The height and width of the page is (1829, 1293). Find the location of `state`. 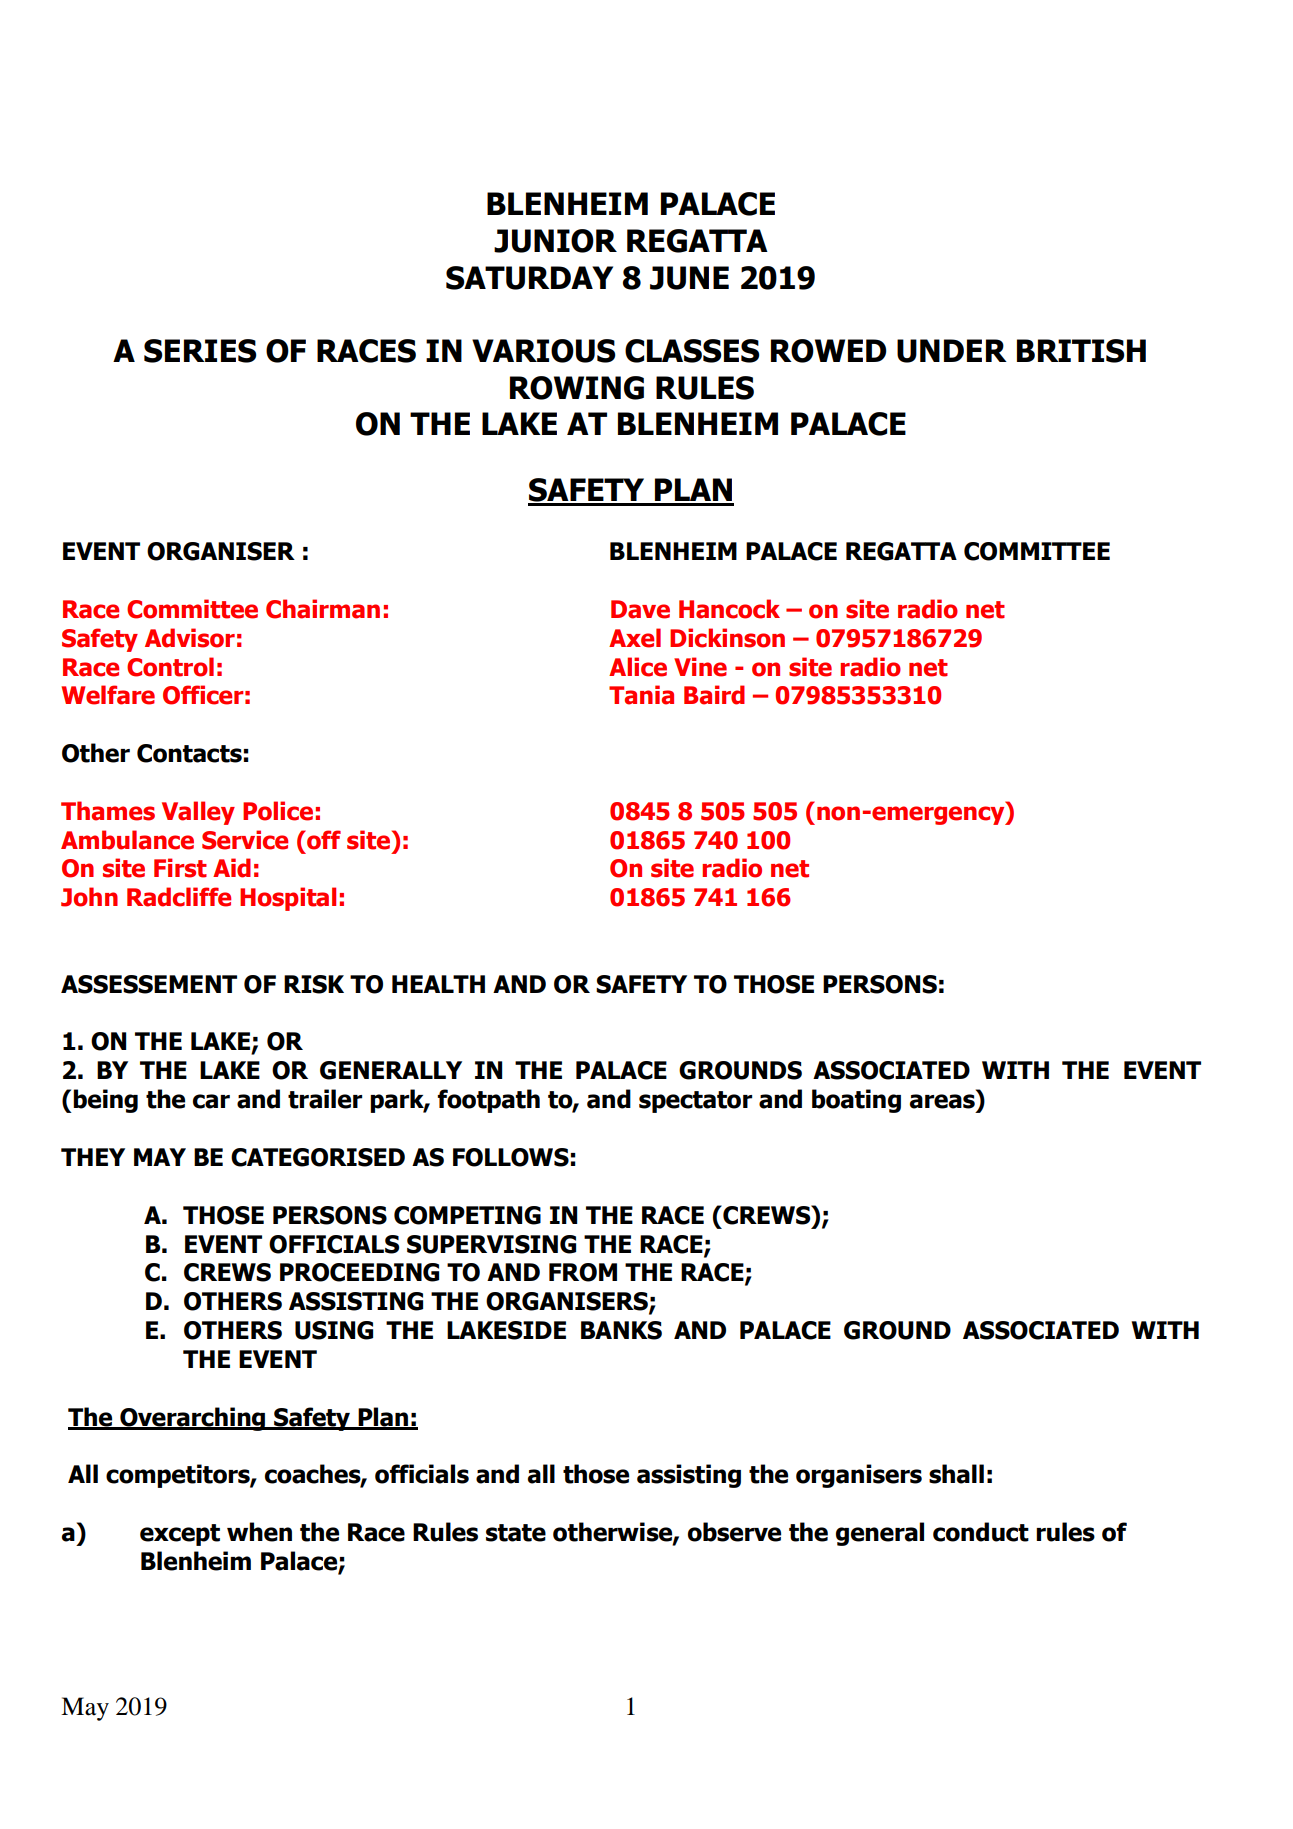

state is located at coordinates (516, 1533).
